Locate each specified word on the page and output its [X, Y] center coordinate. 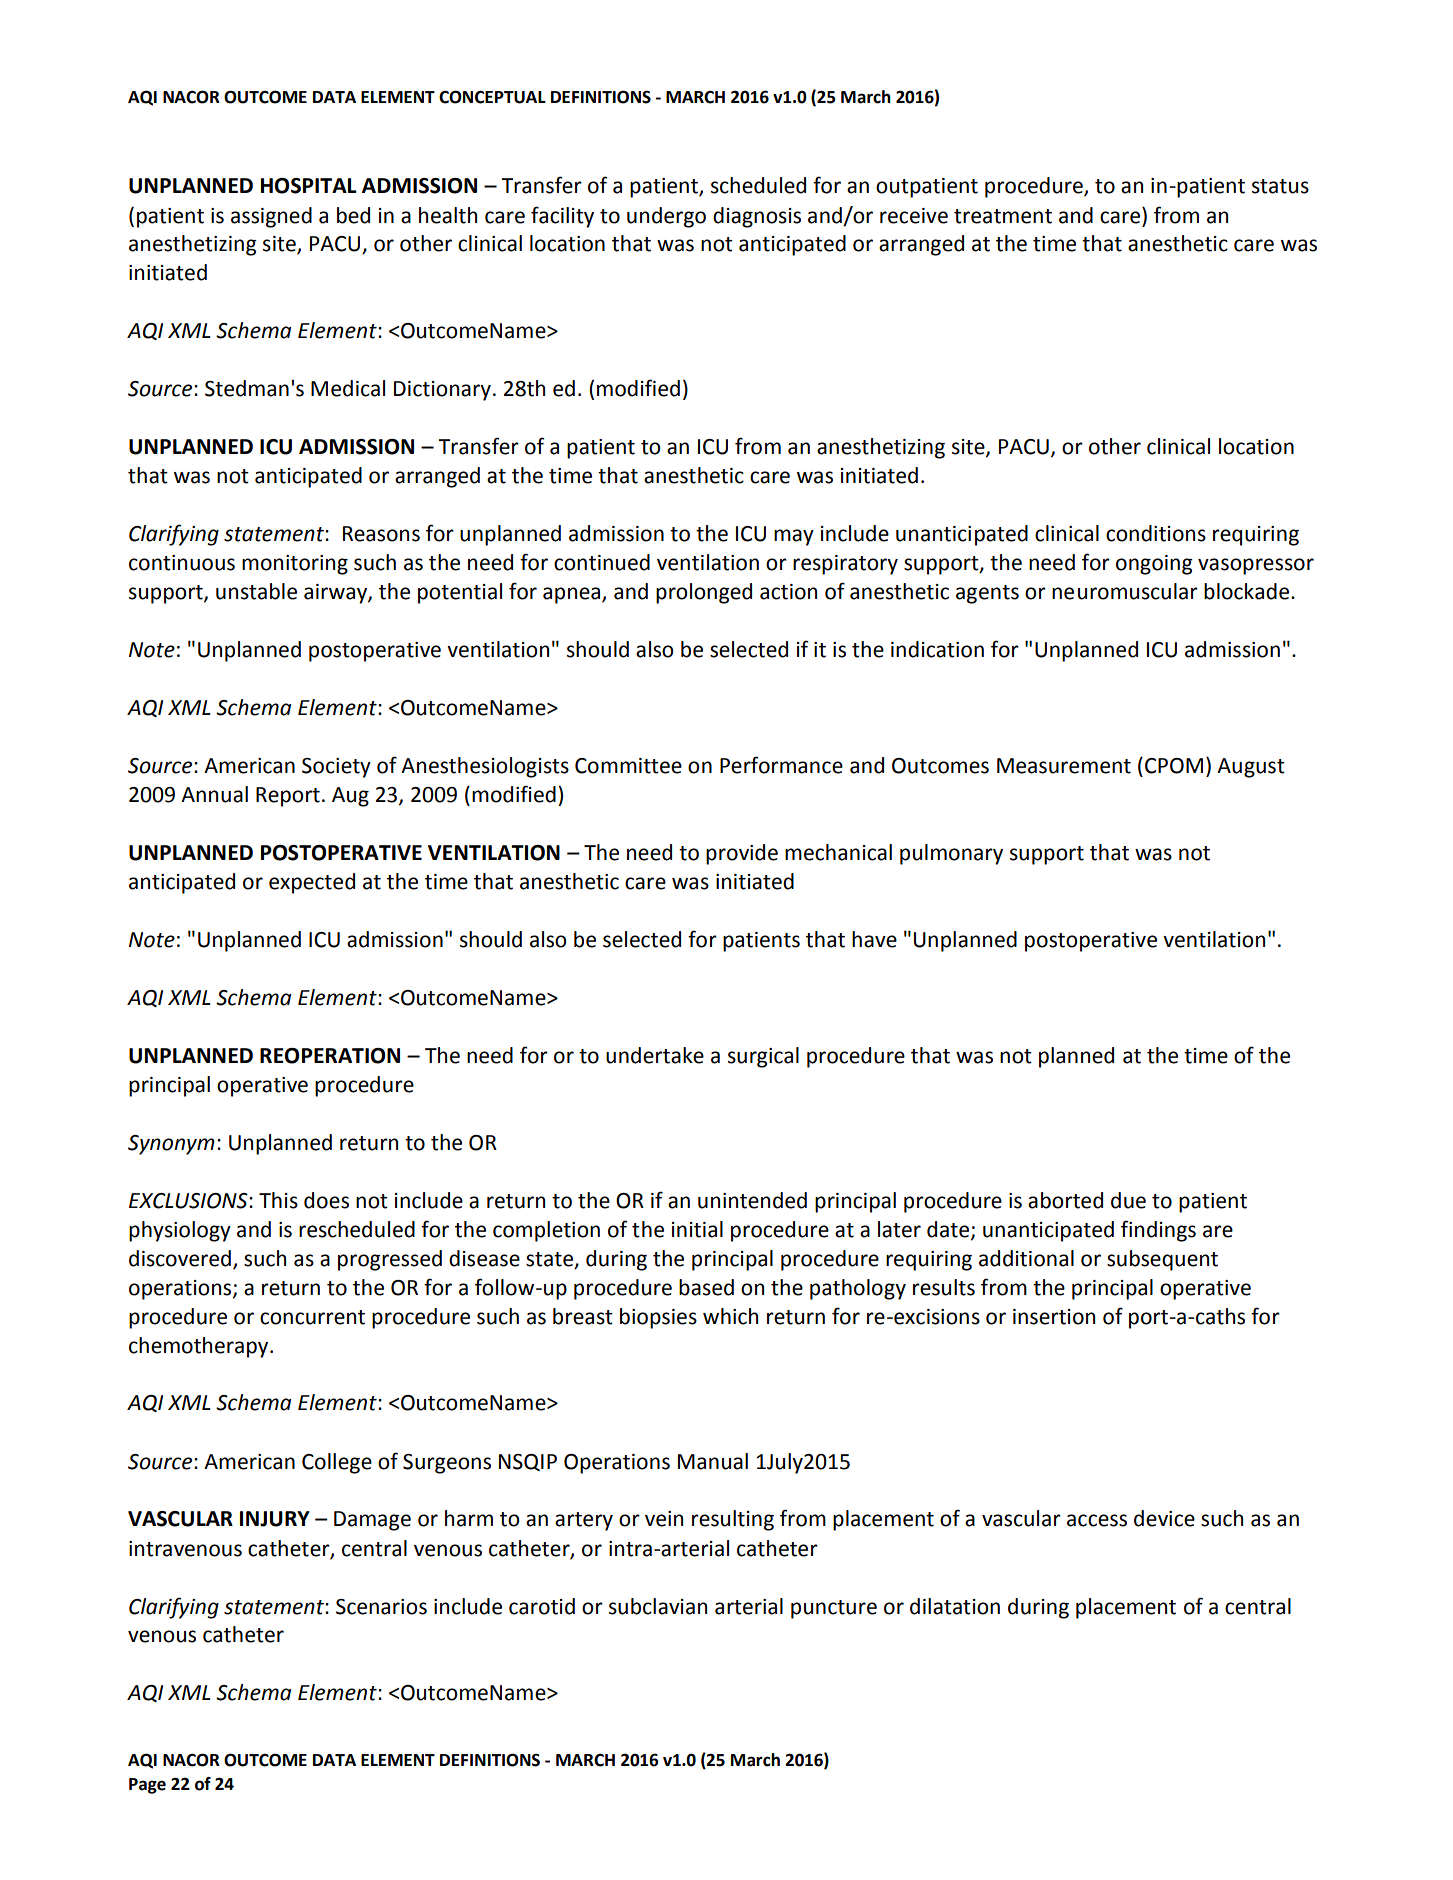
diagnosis [757, 217]
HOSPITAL [309, 186]
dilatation [955, 1606]
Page [147, 1786]
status [1280, 186]
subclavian [658, 1606]
